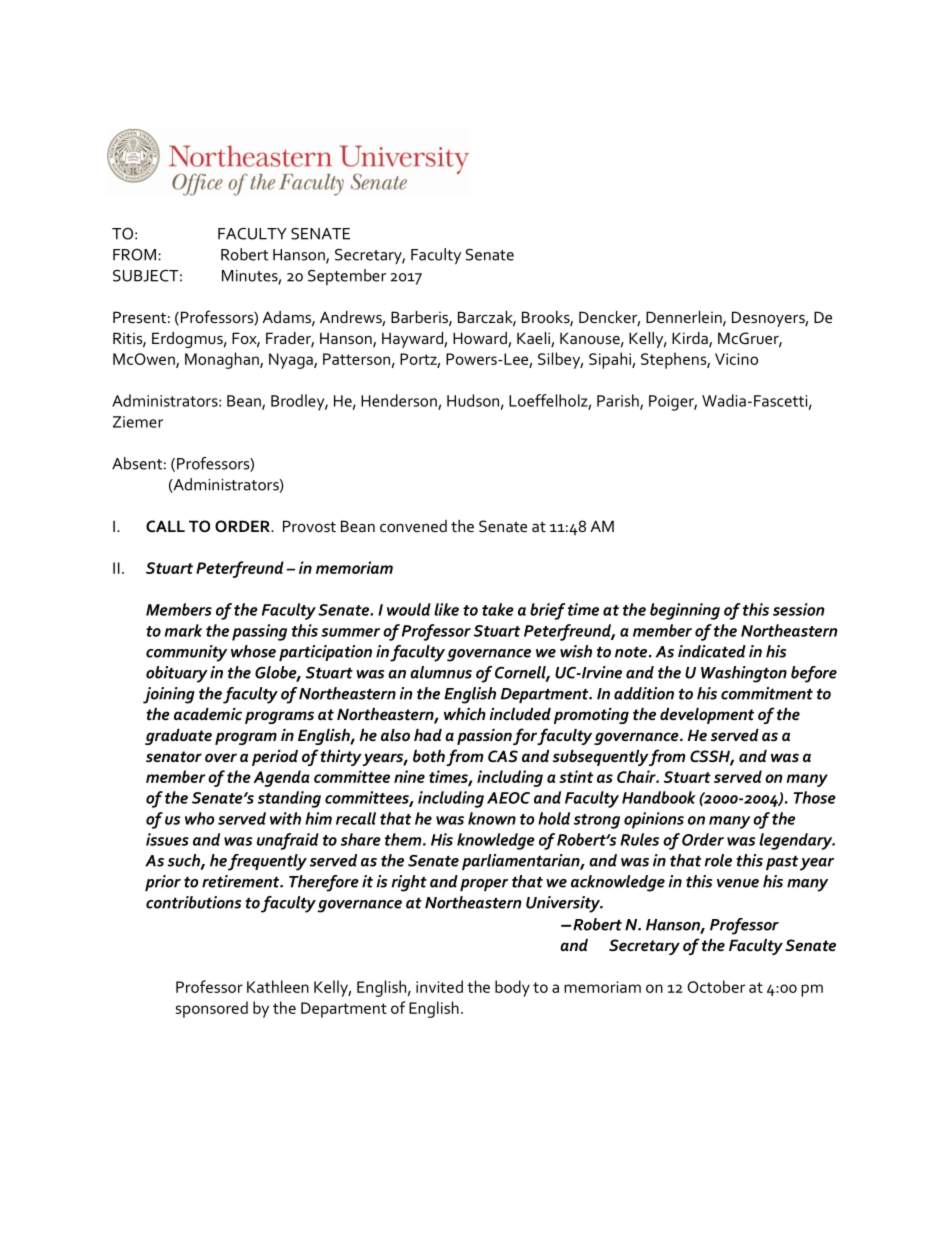 The image size is (952, 1233). I want to click on body, so click(512, 988).
